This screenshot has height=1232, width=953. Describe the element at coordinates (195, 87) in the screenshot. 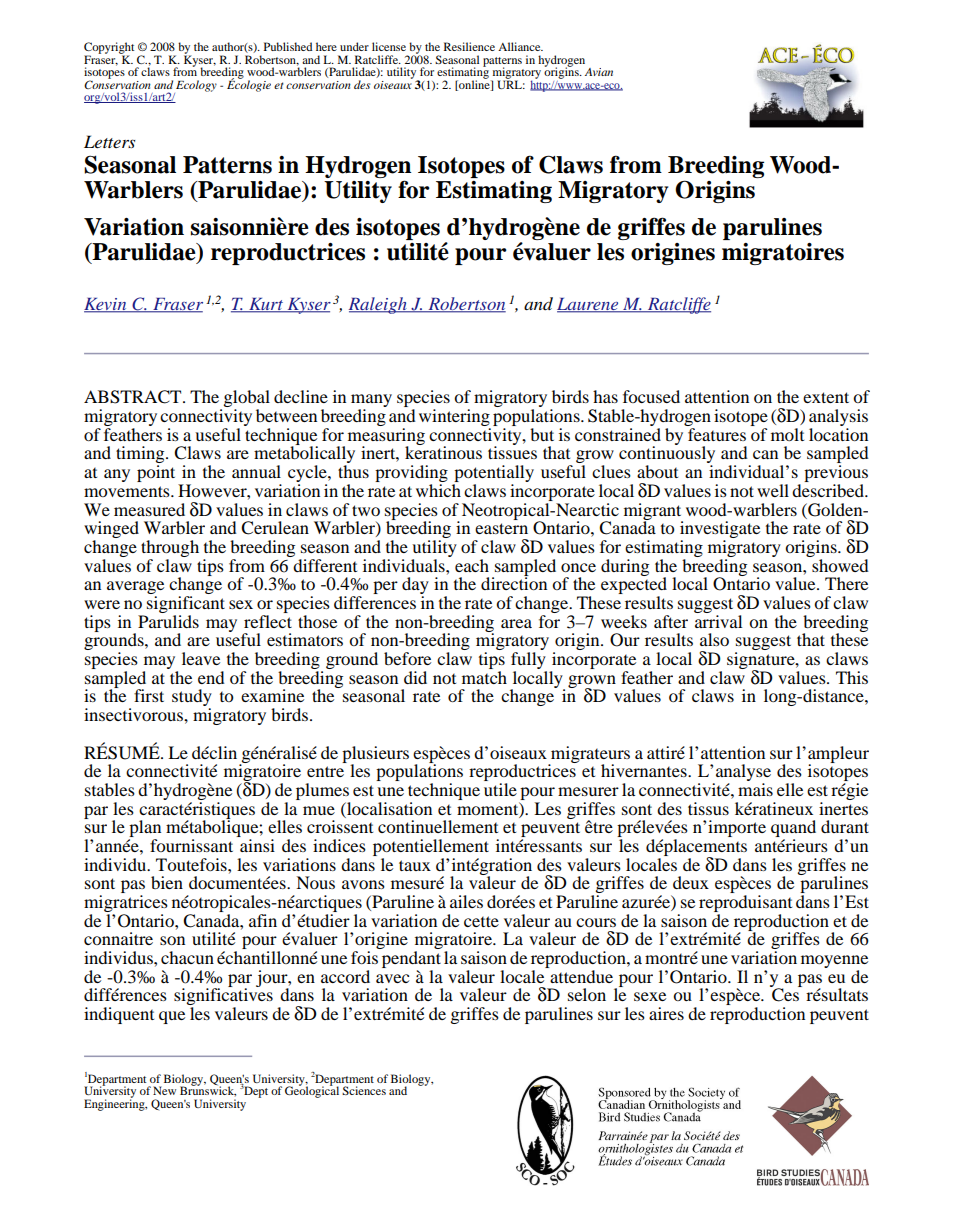

I see `Ecology` at that location.
